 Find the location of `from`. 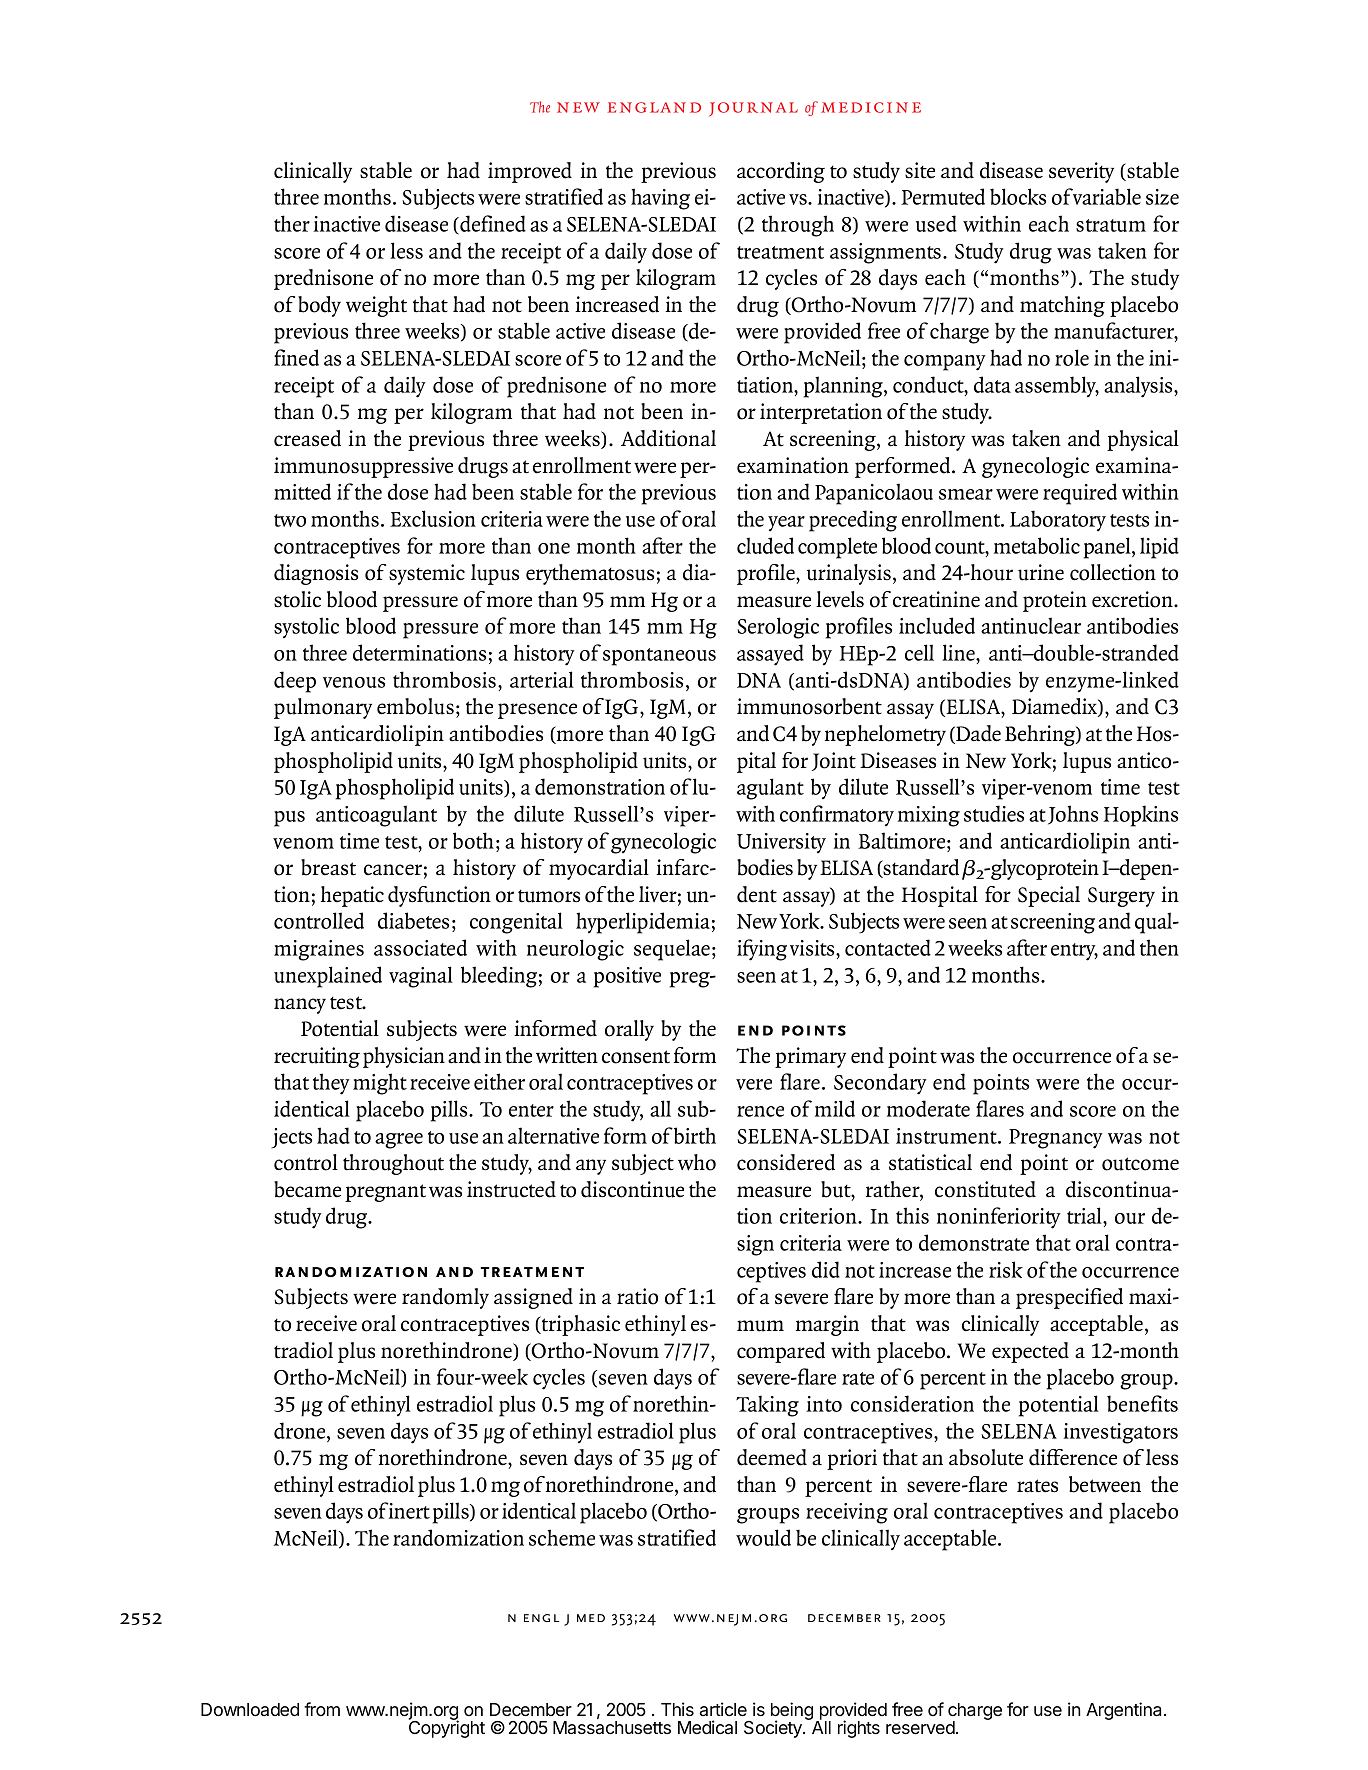

from is located at coordinates (322, 1709).
